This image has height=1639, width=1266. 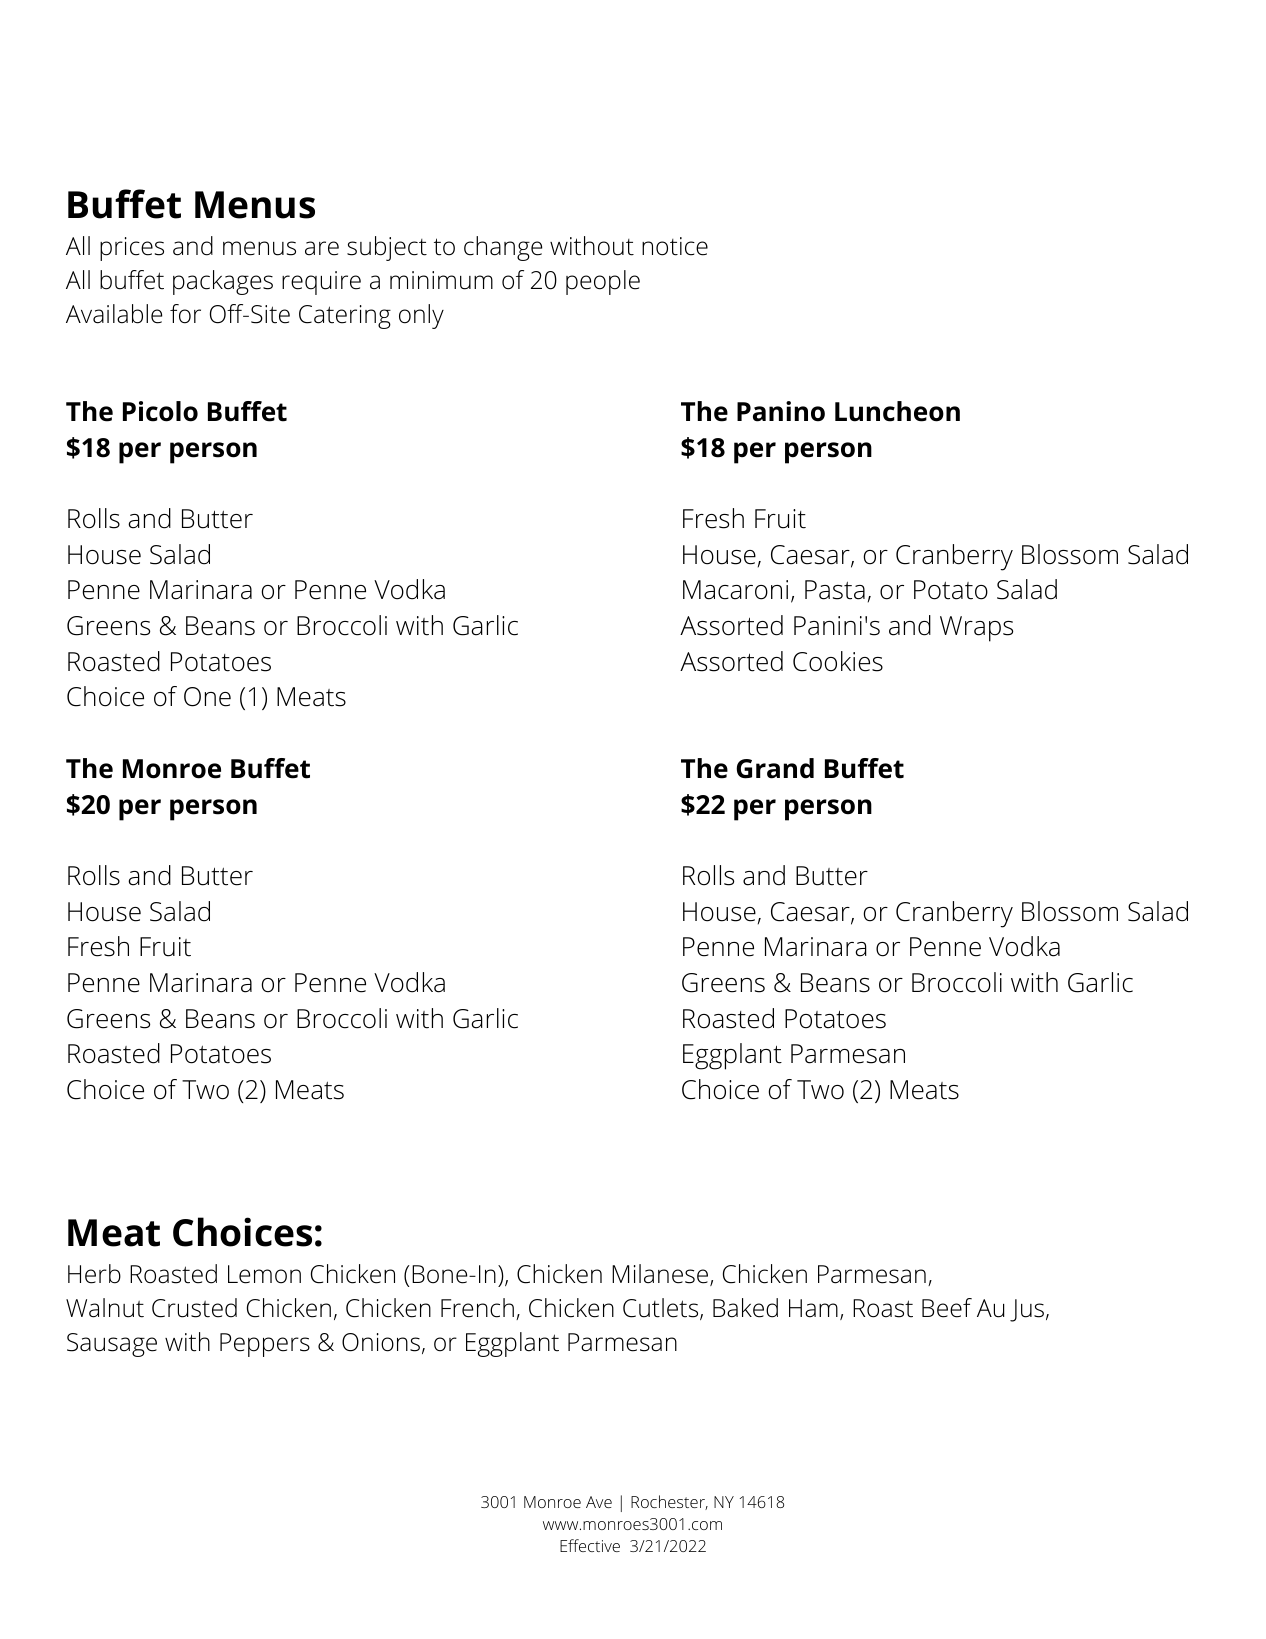 What do you see at coordinates (194, 1308) in the image?
I see `Crusted` at bounding box center [194, 1308].
